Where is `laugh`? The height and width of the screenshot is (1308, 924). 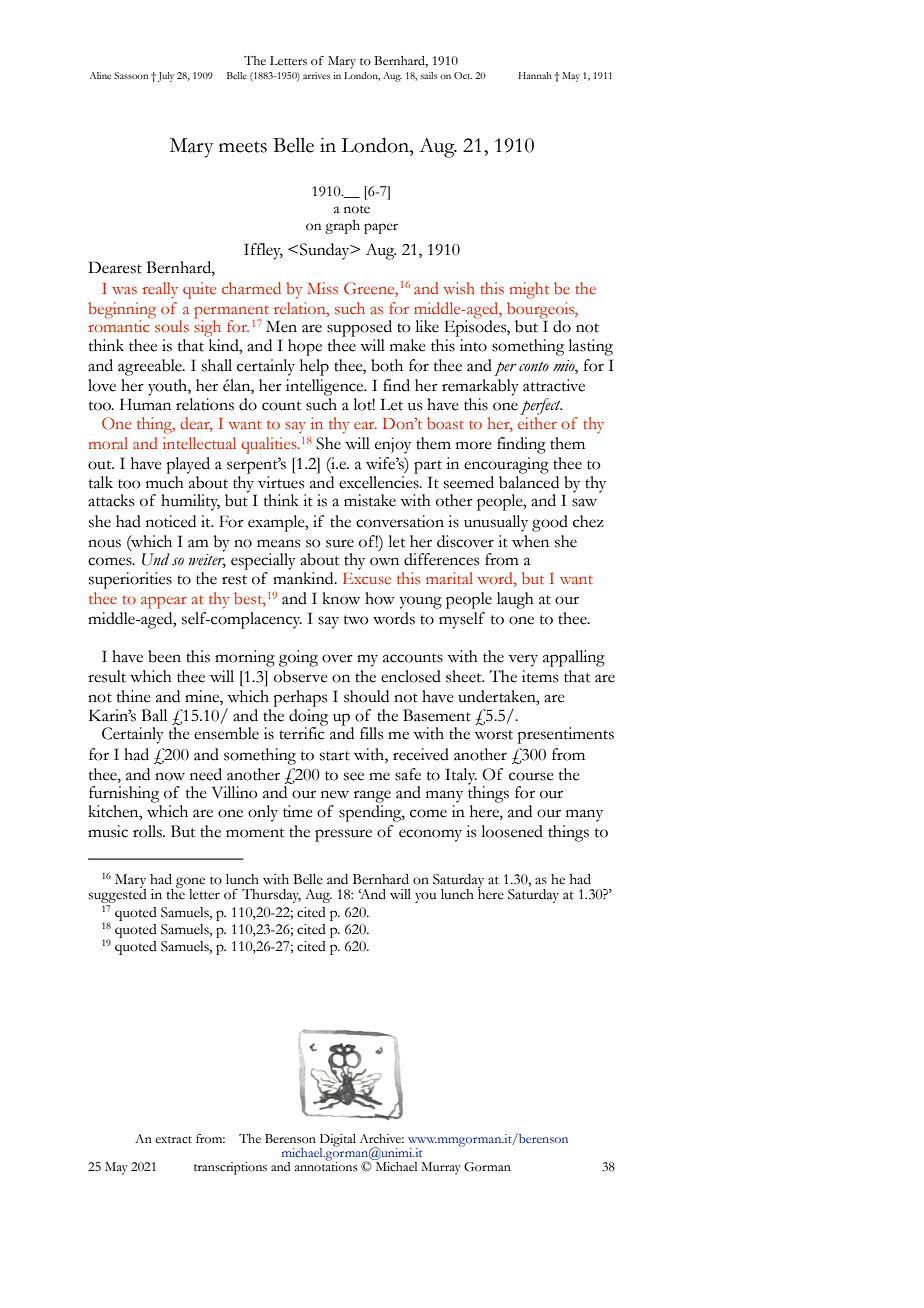 laugh is located at coordinates (515, 600).
